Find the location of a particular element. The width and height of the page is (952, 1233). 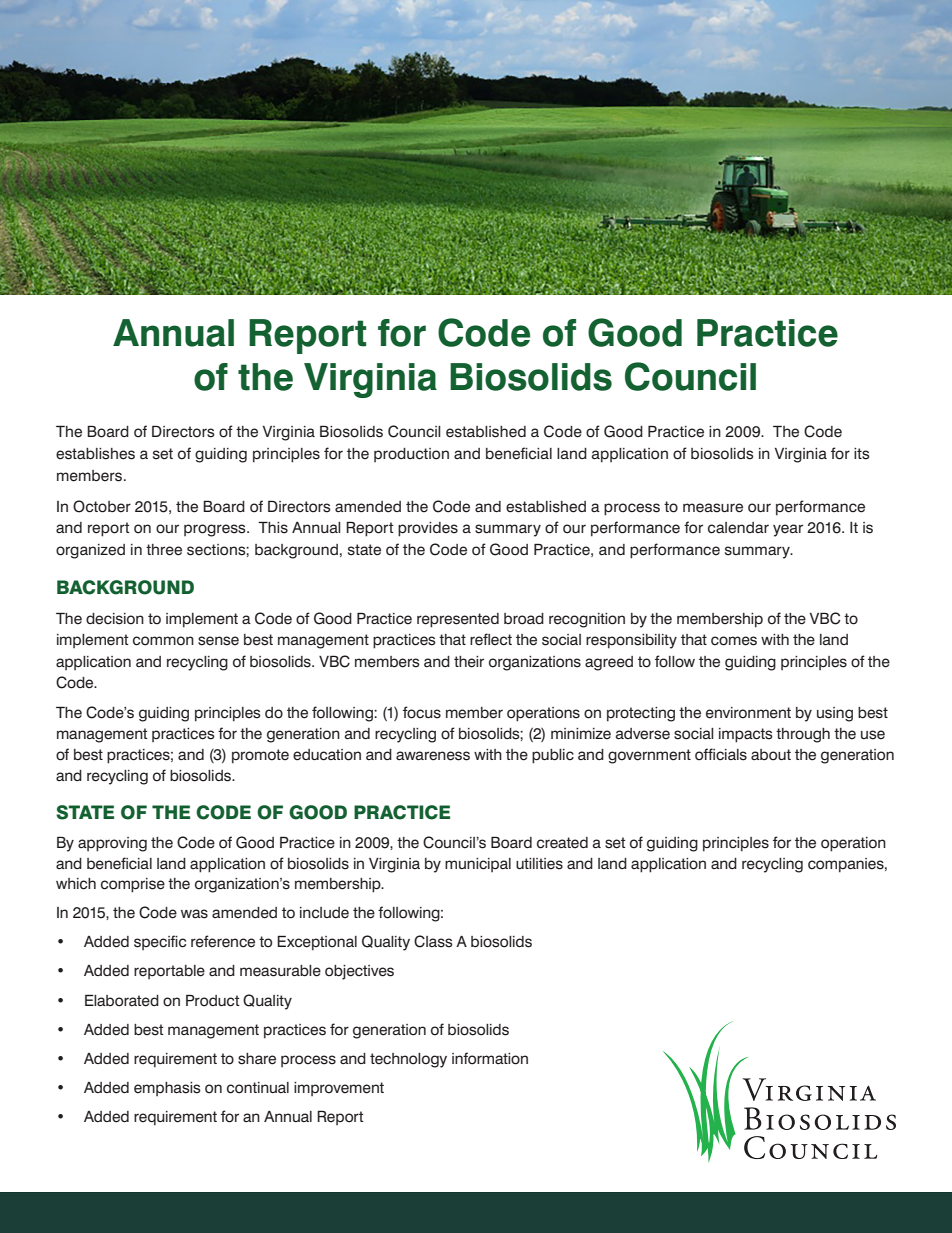

Class is located at coordinates (433, 941).
